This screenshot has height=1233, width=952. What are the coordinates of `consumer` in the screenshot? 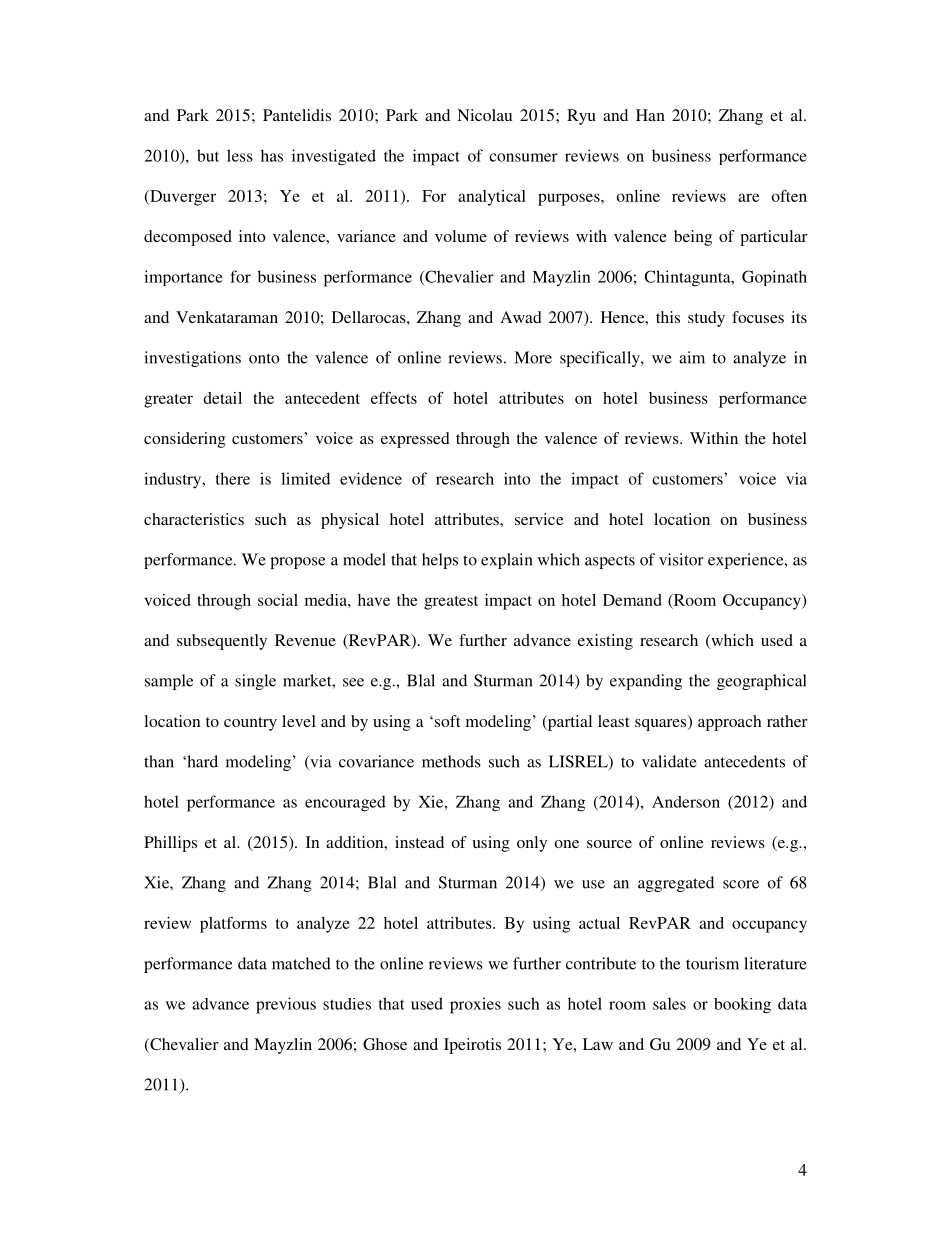 It's located at (523, 157).
